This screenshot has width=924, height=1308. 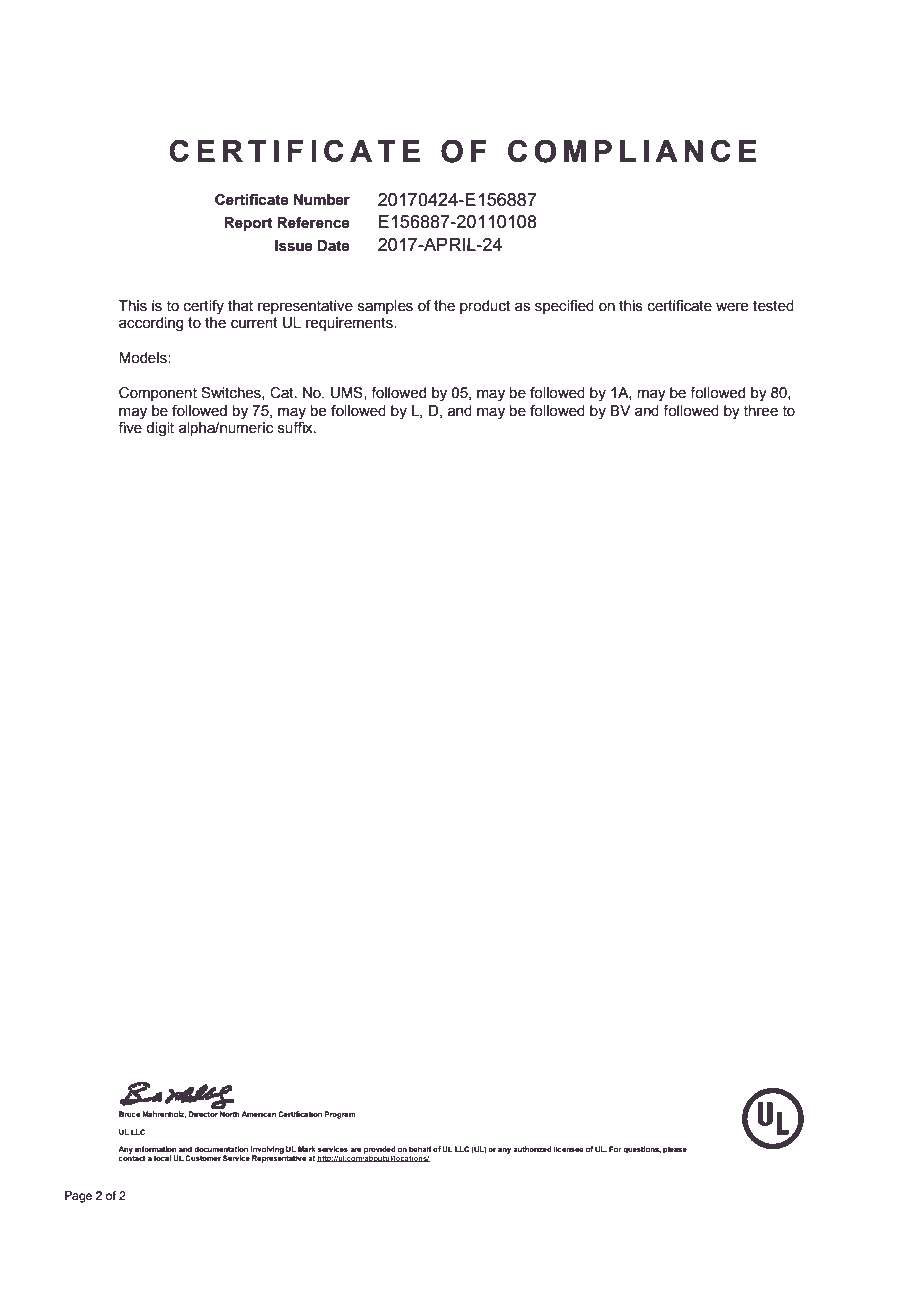 I want to click on Date, so click(x=333, y=246).
